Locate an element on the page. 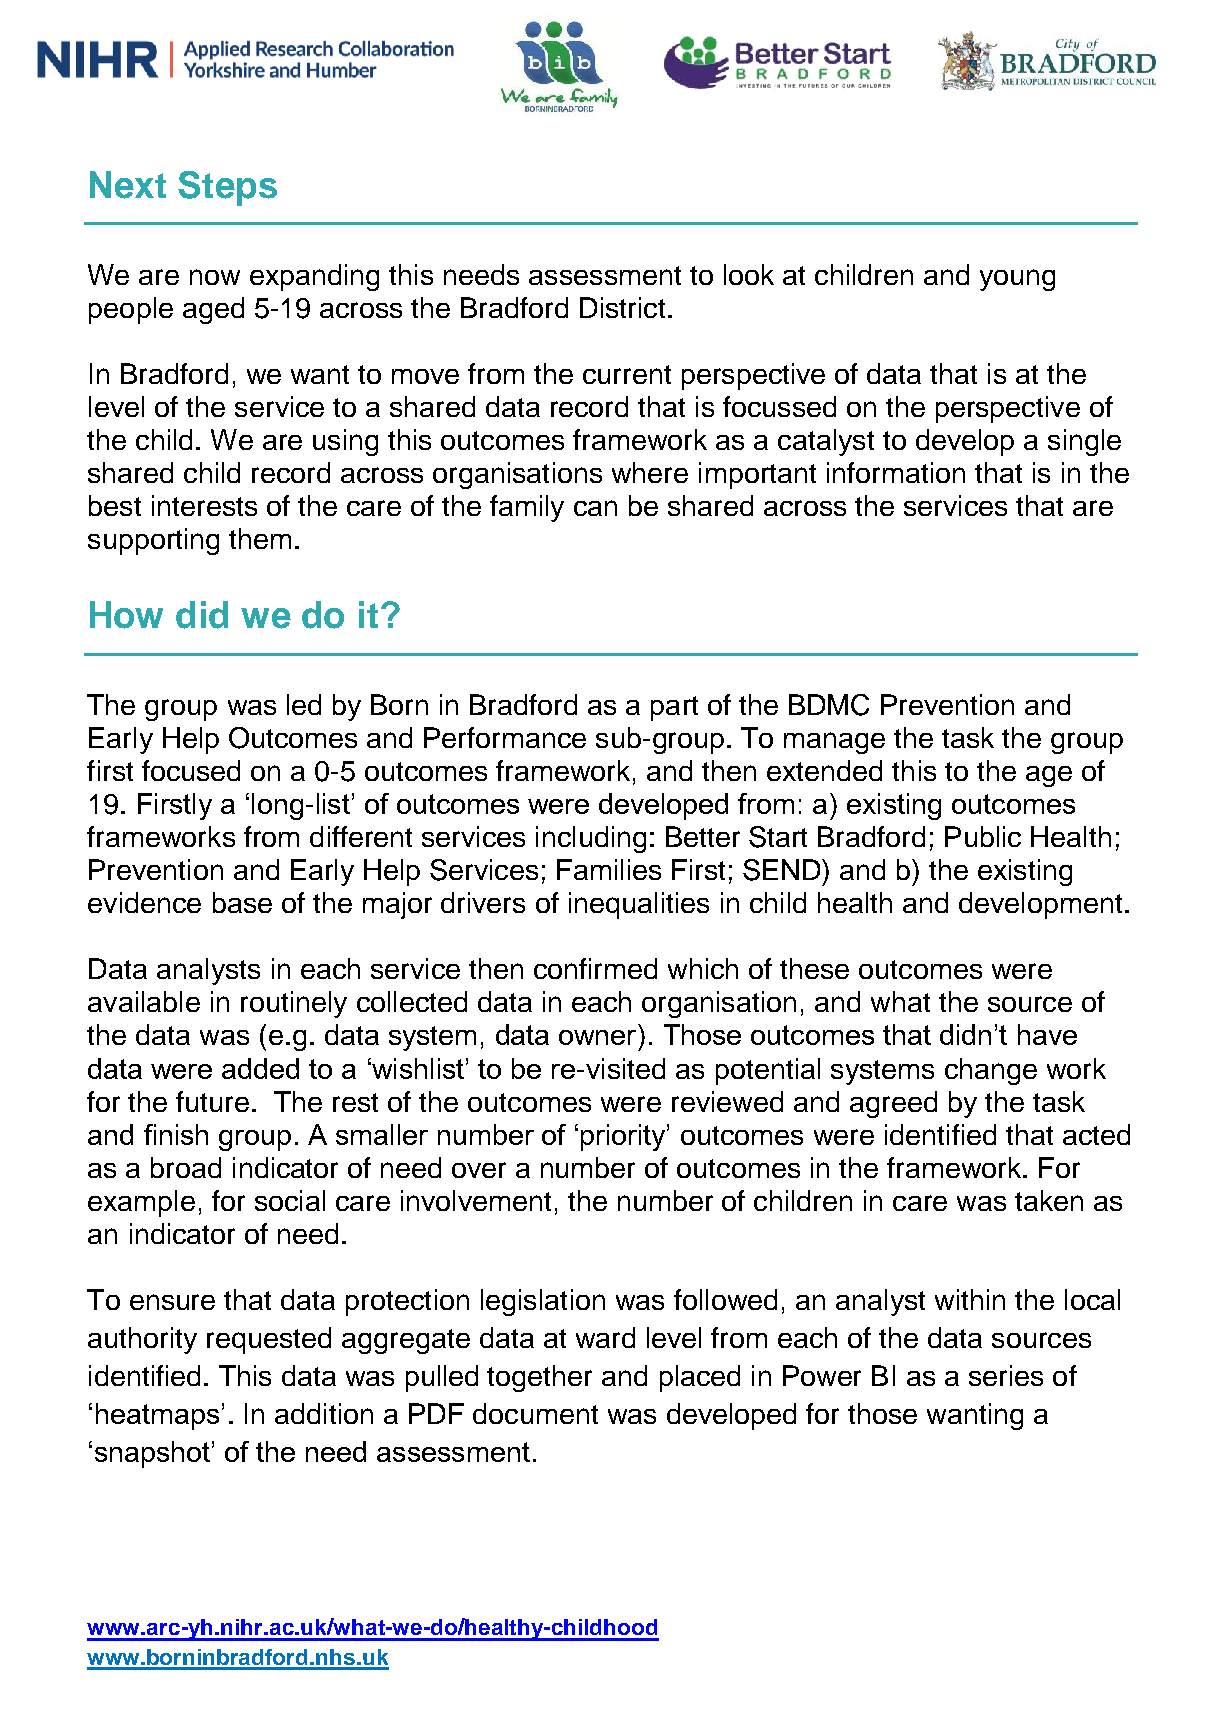 This image has height=1728, width=1222. requested is located at coordinates (269, 1340).
